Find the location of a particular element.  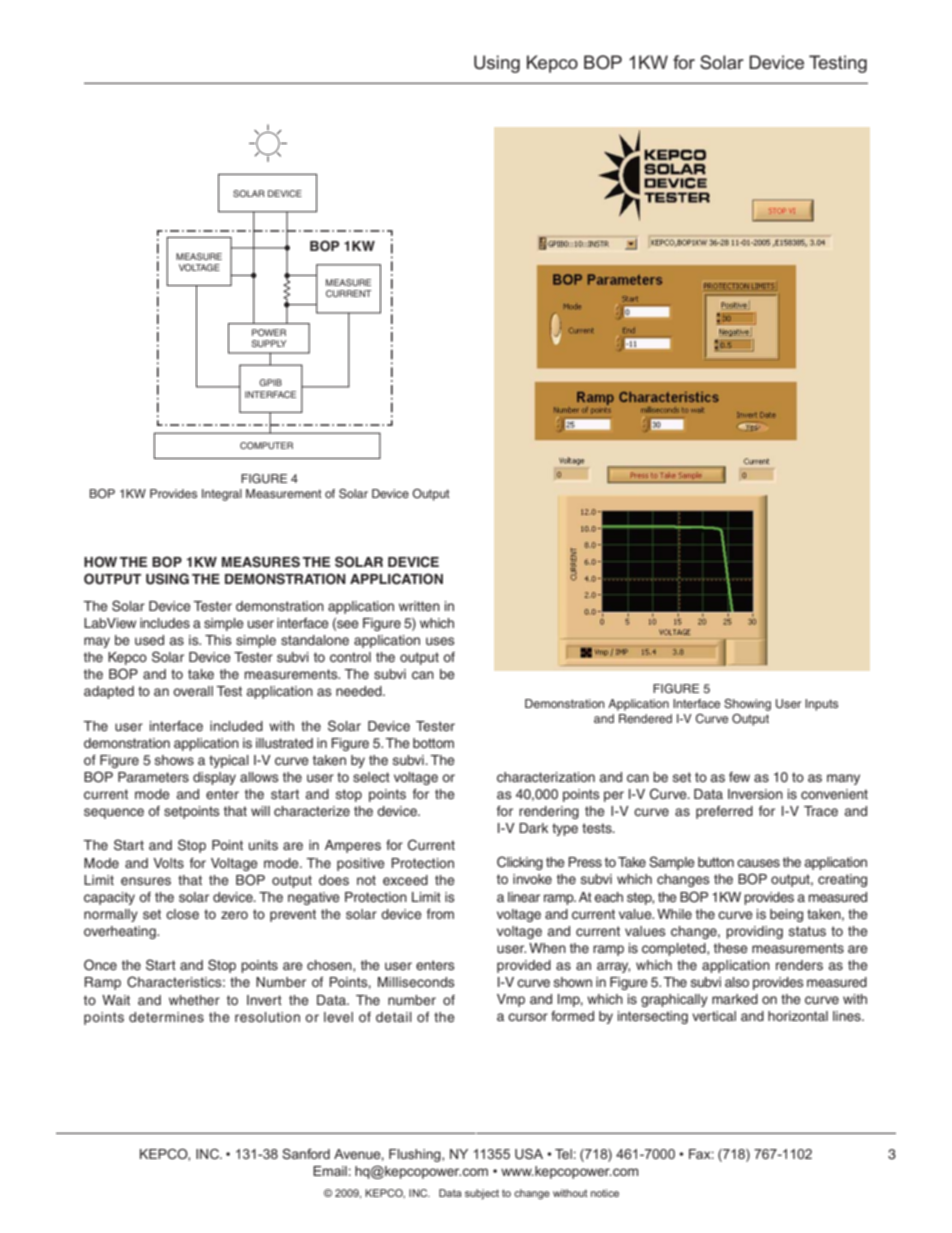

Showing is located at coordinates (747, 705).
